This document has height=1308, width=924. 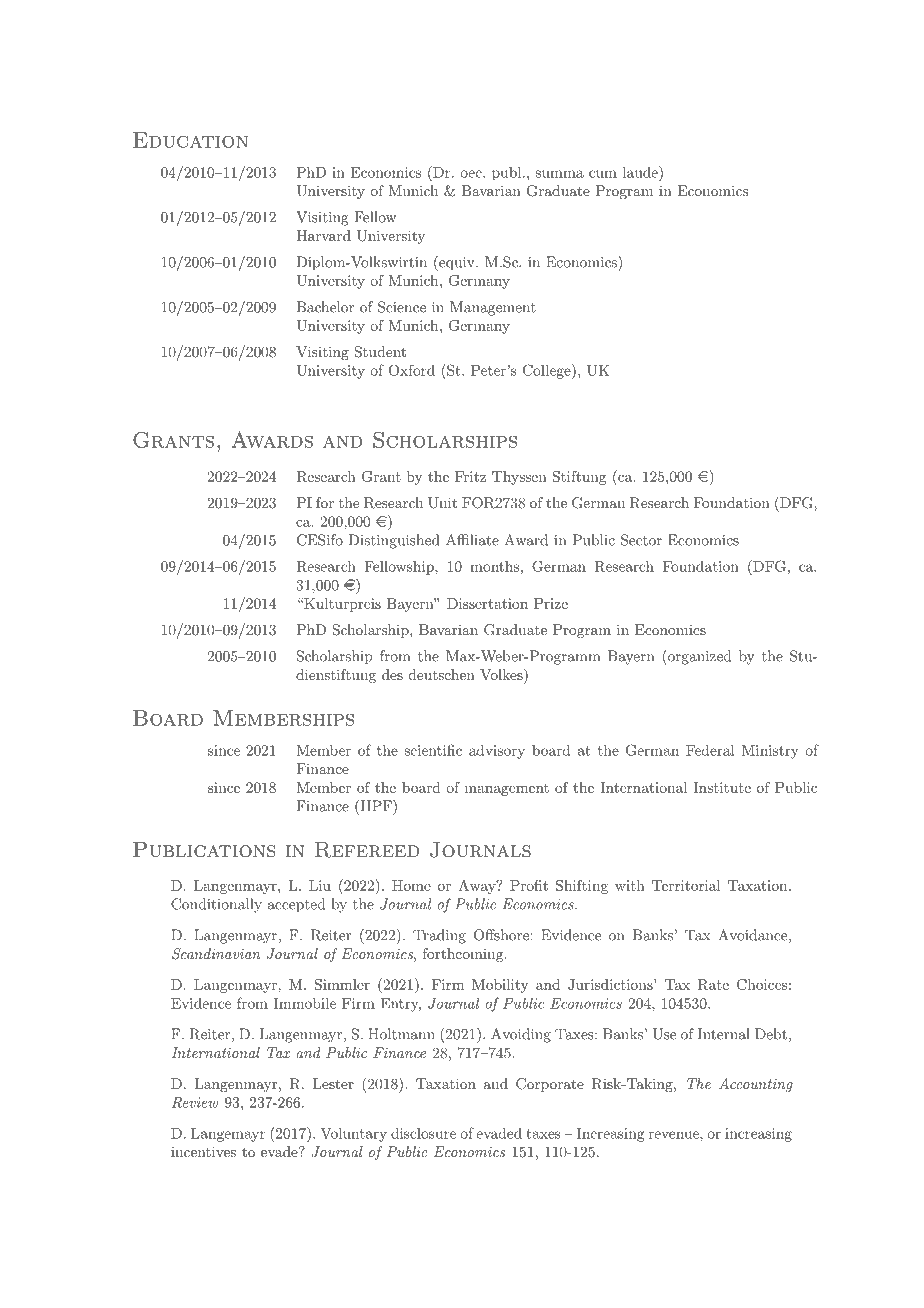 What do you see at coordinates (497, 751) in the document?
I see `advisory` at bounding box center [497, 751].
